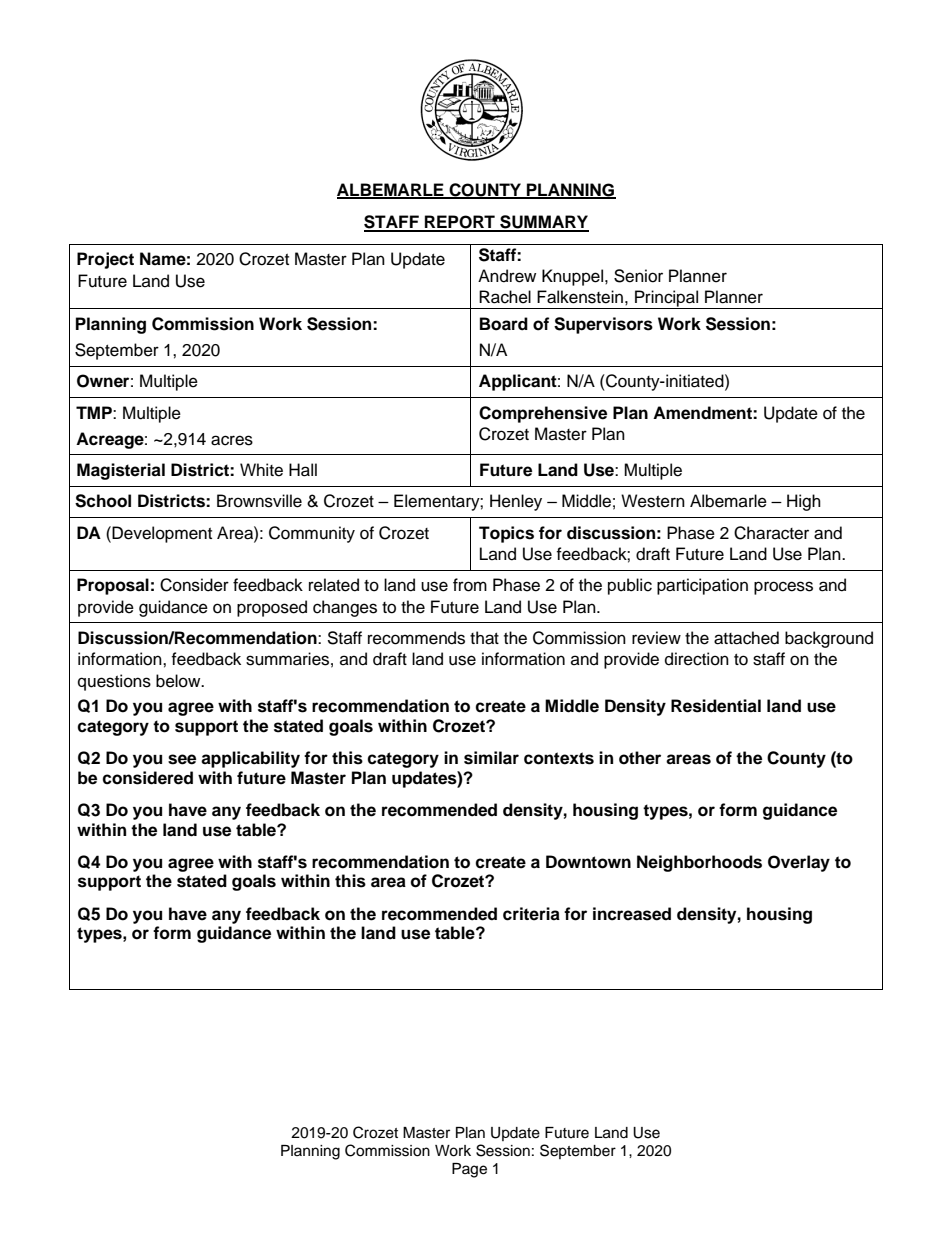  What do you see at coordinates (469, 1170) in the screenshot?
I see `Page` at bounding box center [469, 1170].
